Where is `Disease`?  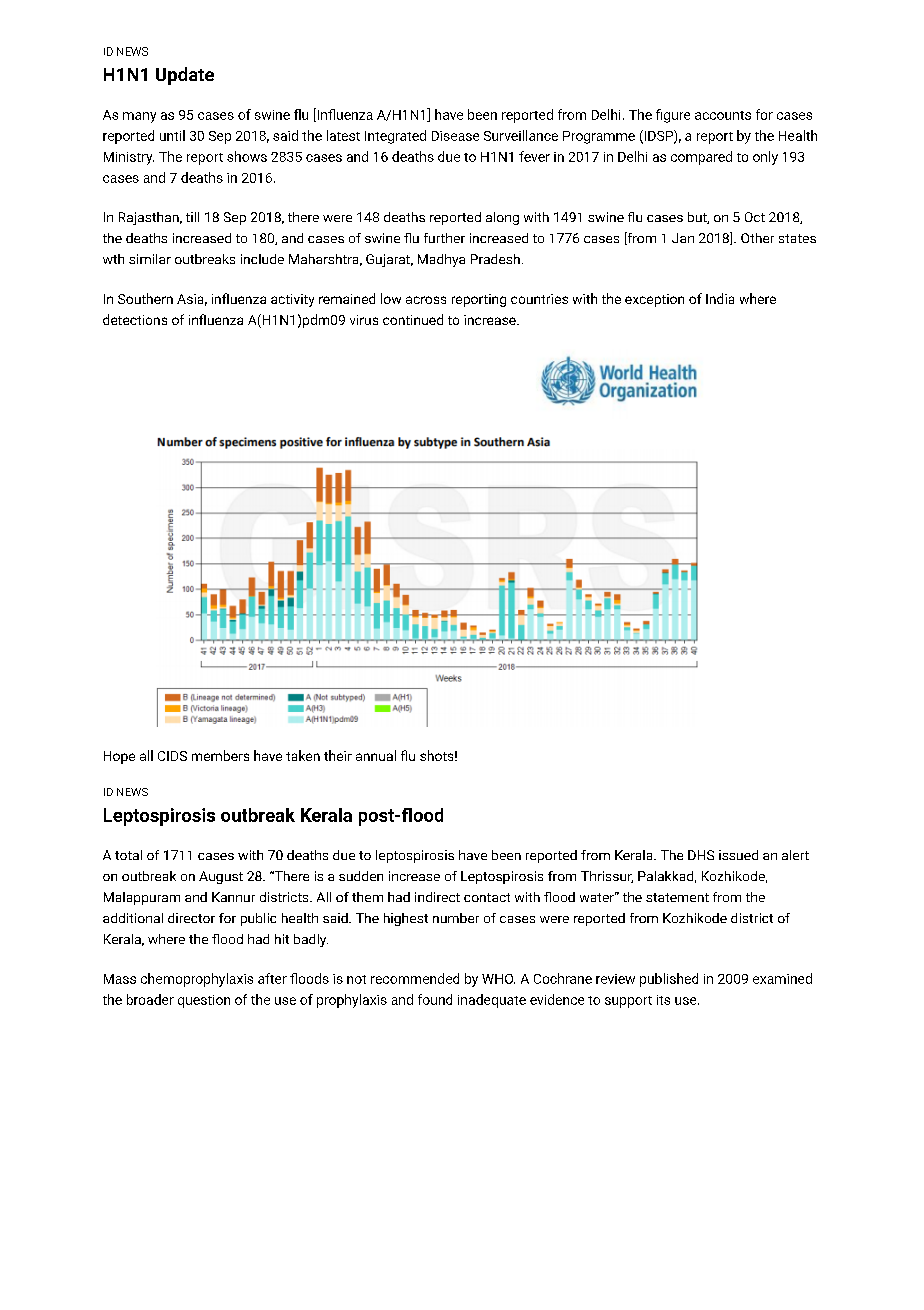
Disease is located at coordinates (455, 136).
